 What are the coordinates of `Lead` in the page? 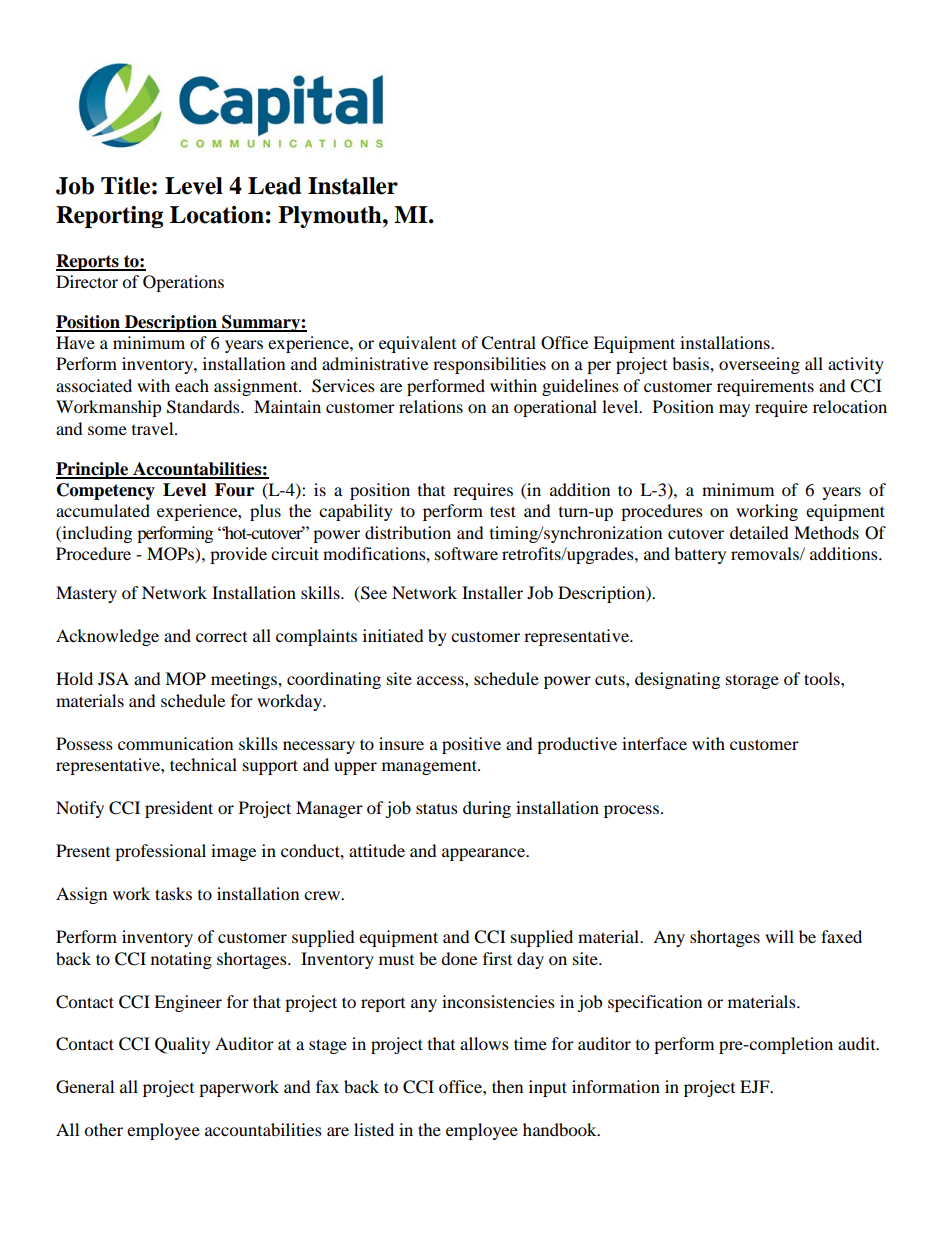 It's located at (274, 186).
